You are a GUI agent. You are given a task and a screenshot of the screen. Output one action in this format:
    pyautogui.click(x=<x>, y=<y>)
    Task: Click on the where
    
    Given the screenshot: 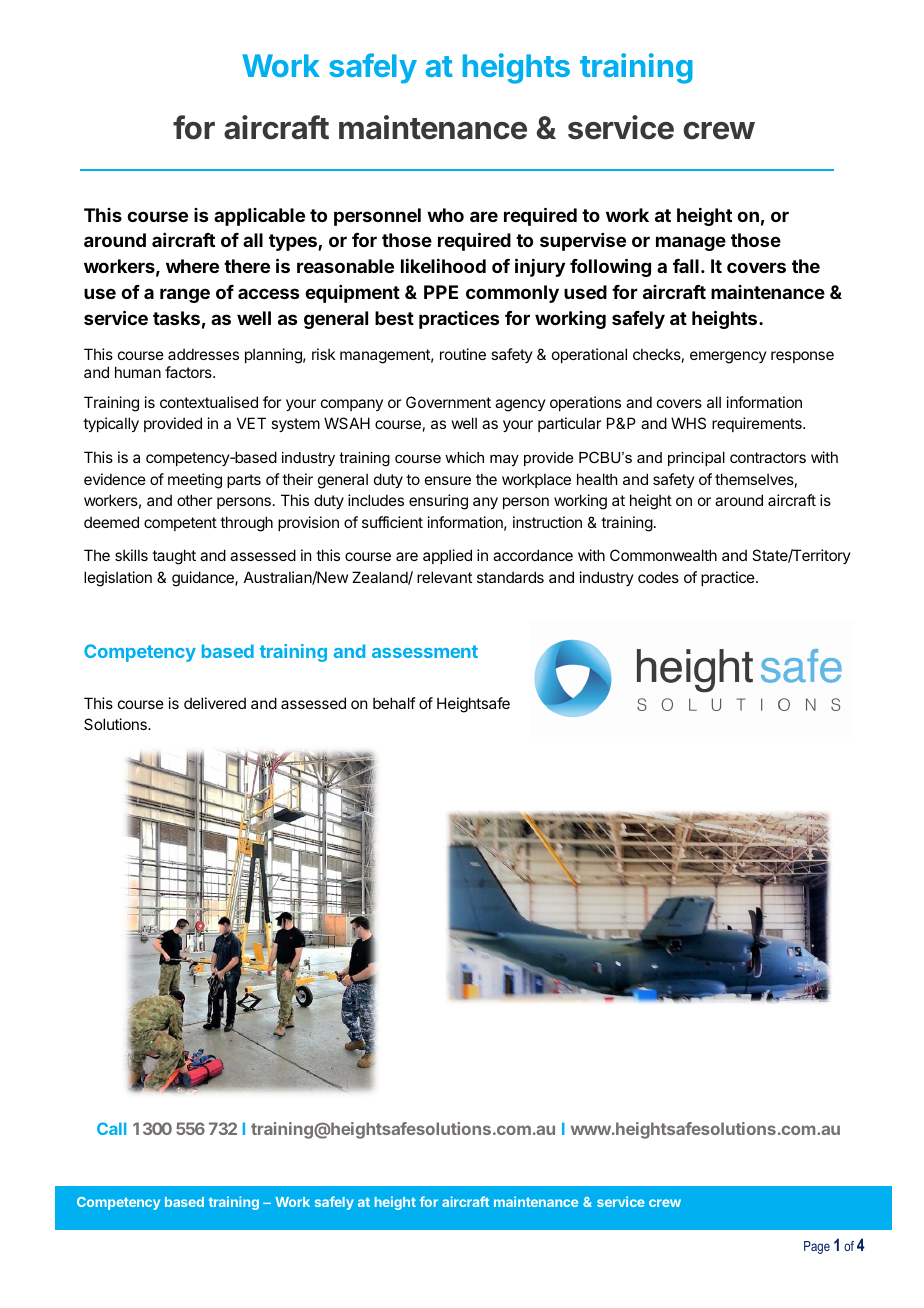 What is the action you would take?
    pyautogui.click(x=192, y=266)
